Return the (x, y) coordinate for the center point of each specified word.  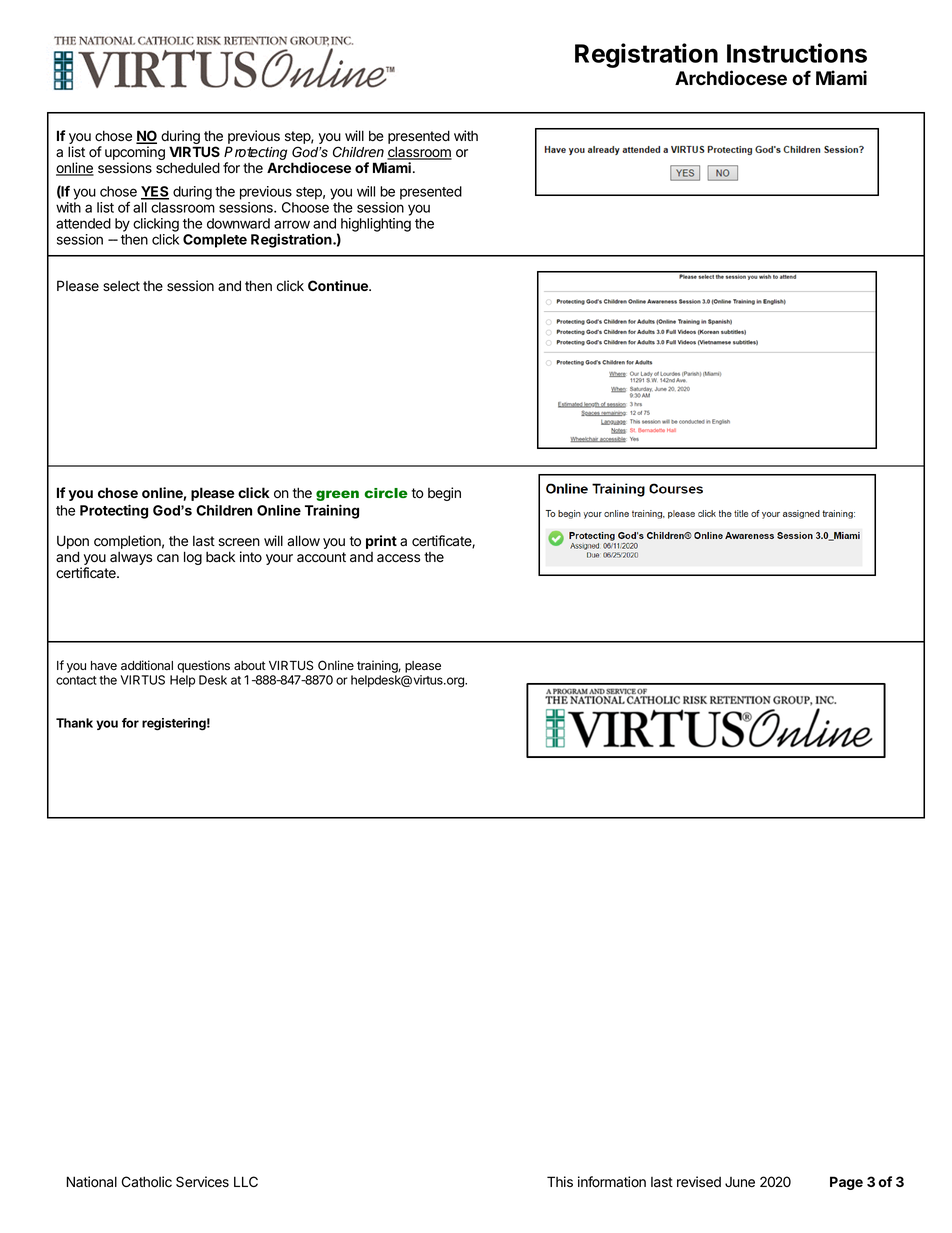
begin (444, 494)
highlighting (376, 225)
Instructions (797, 53)
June (740, 1182)
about (250, 666)
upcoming (135, 154)
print (381, 542)
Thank (74, 723)
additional (147, 665)
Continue (339, 285)
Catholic (147, 1182)
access (398, 558)
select (121, 286)
